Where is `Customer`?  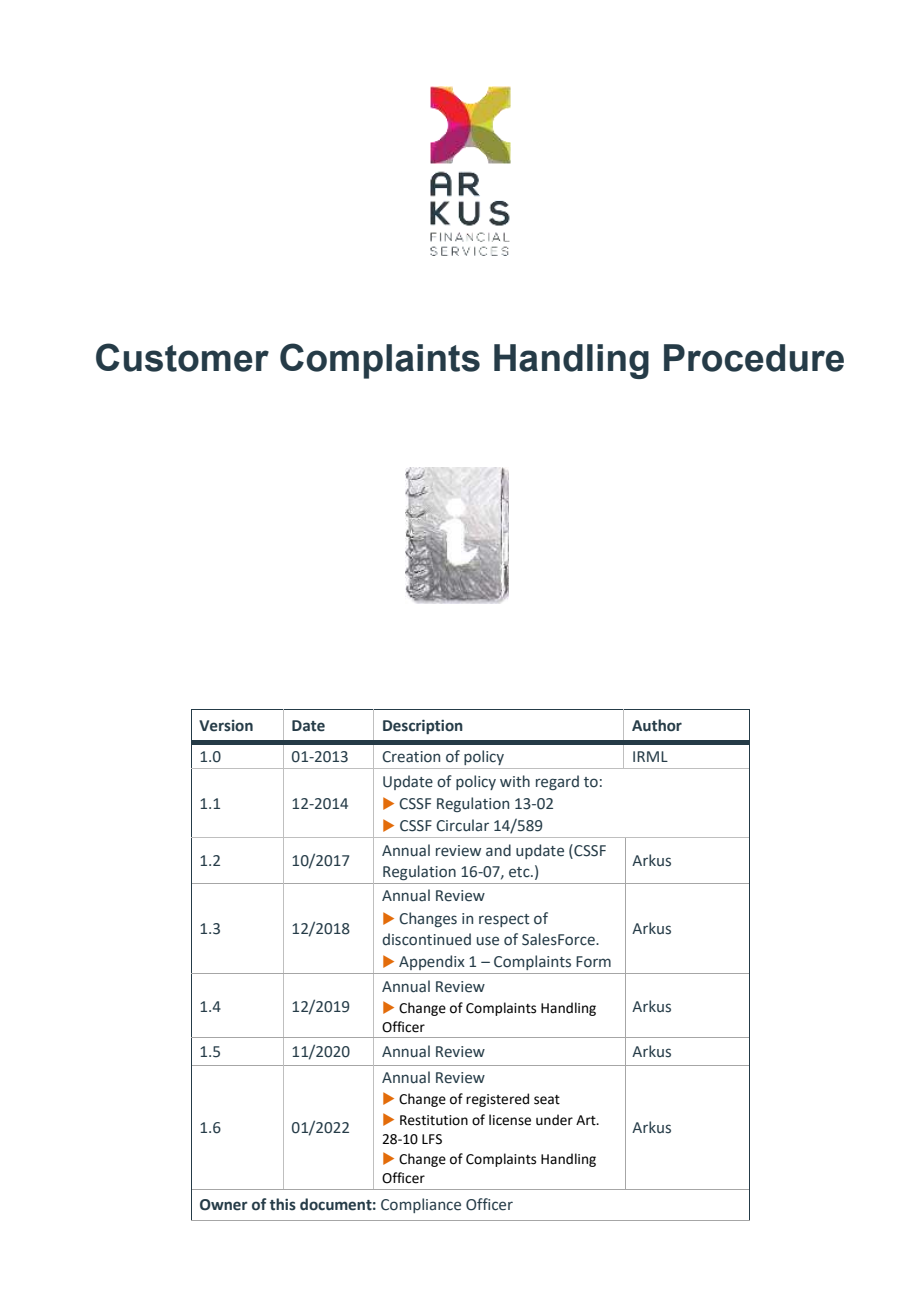
Customer is located at coordinates (182, 357).
